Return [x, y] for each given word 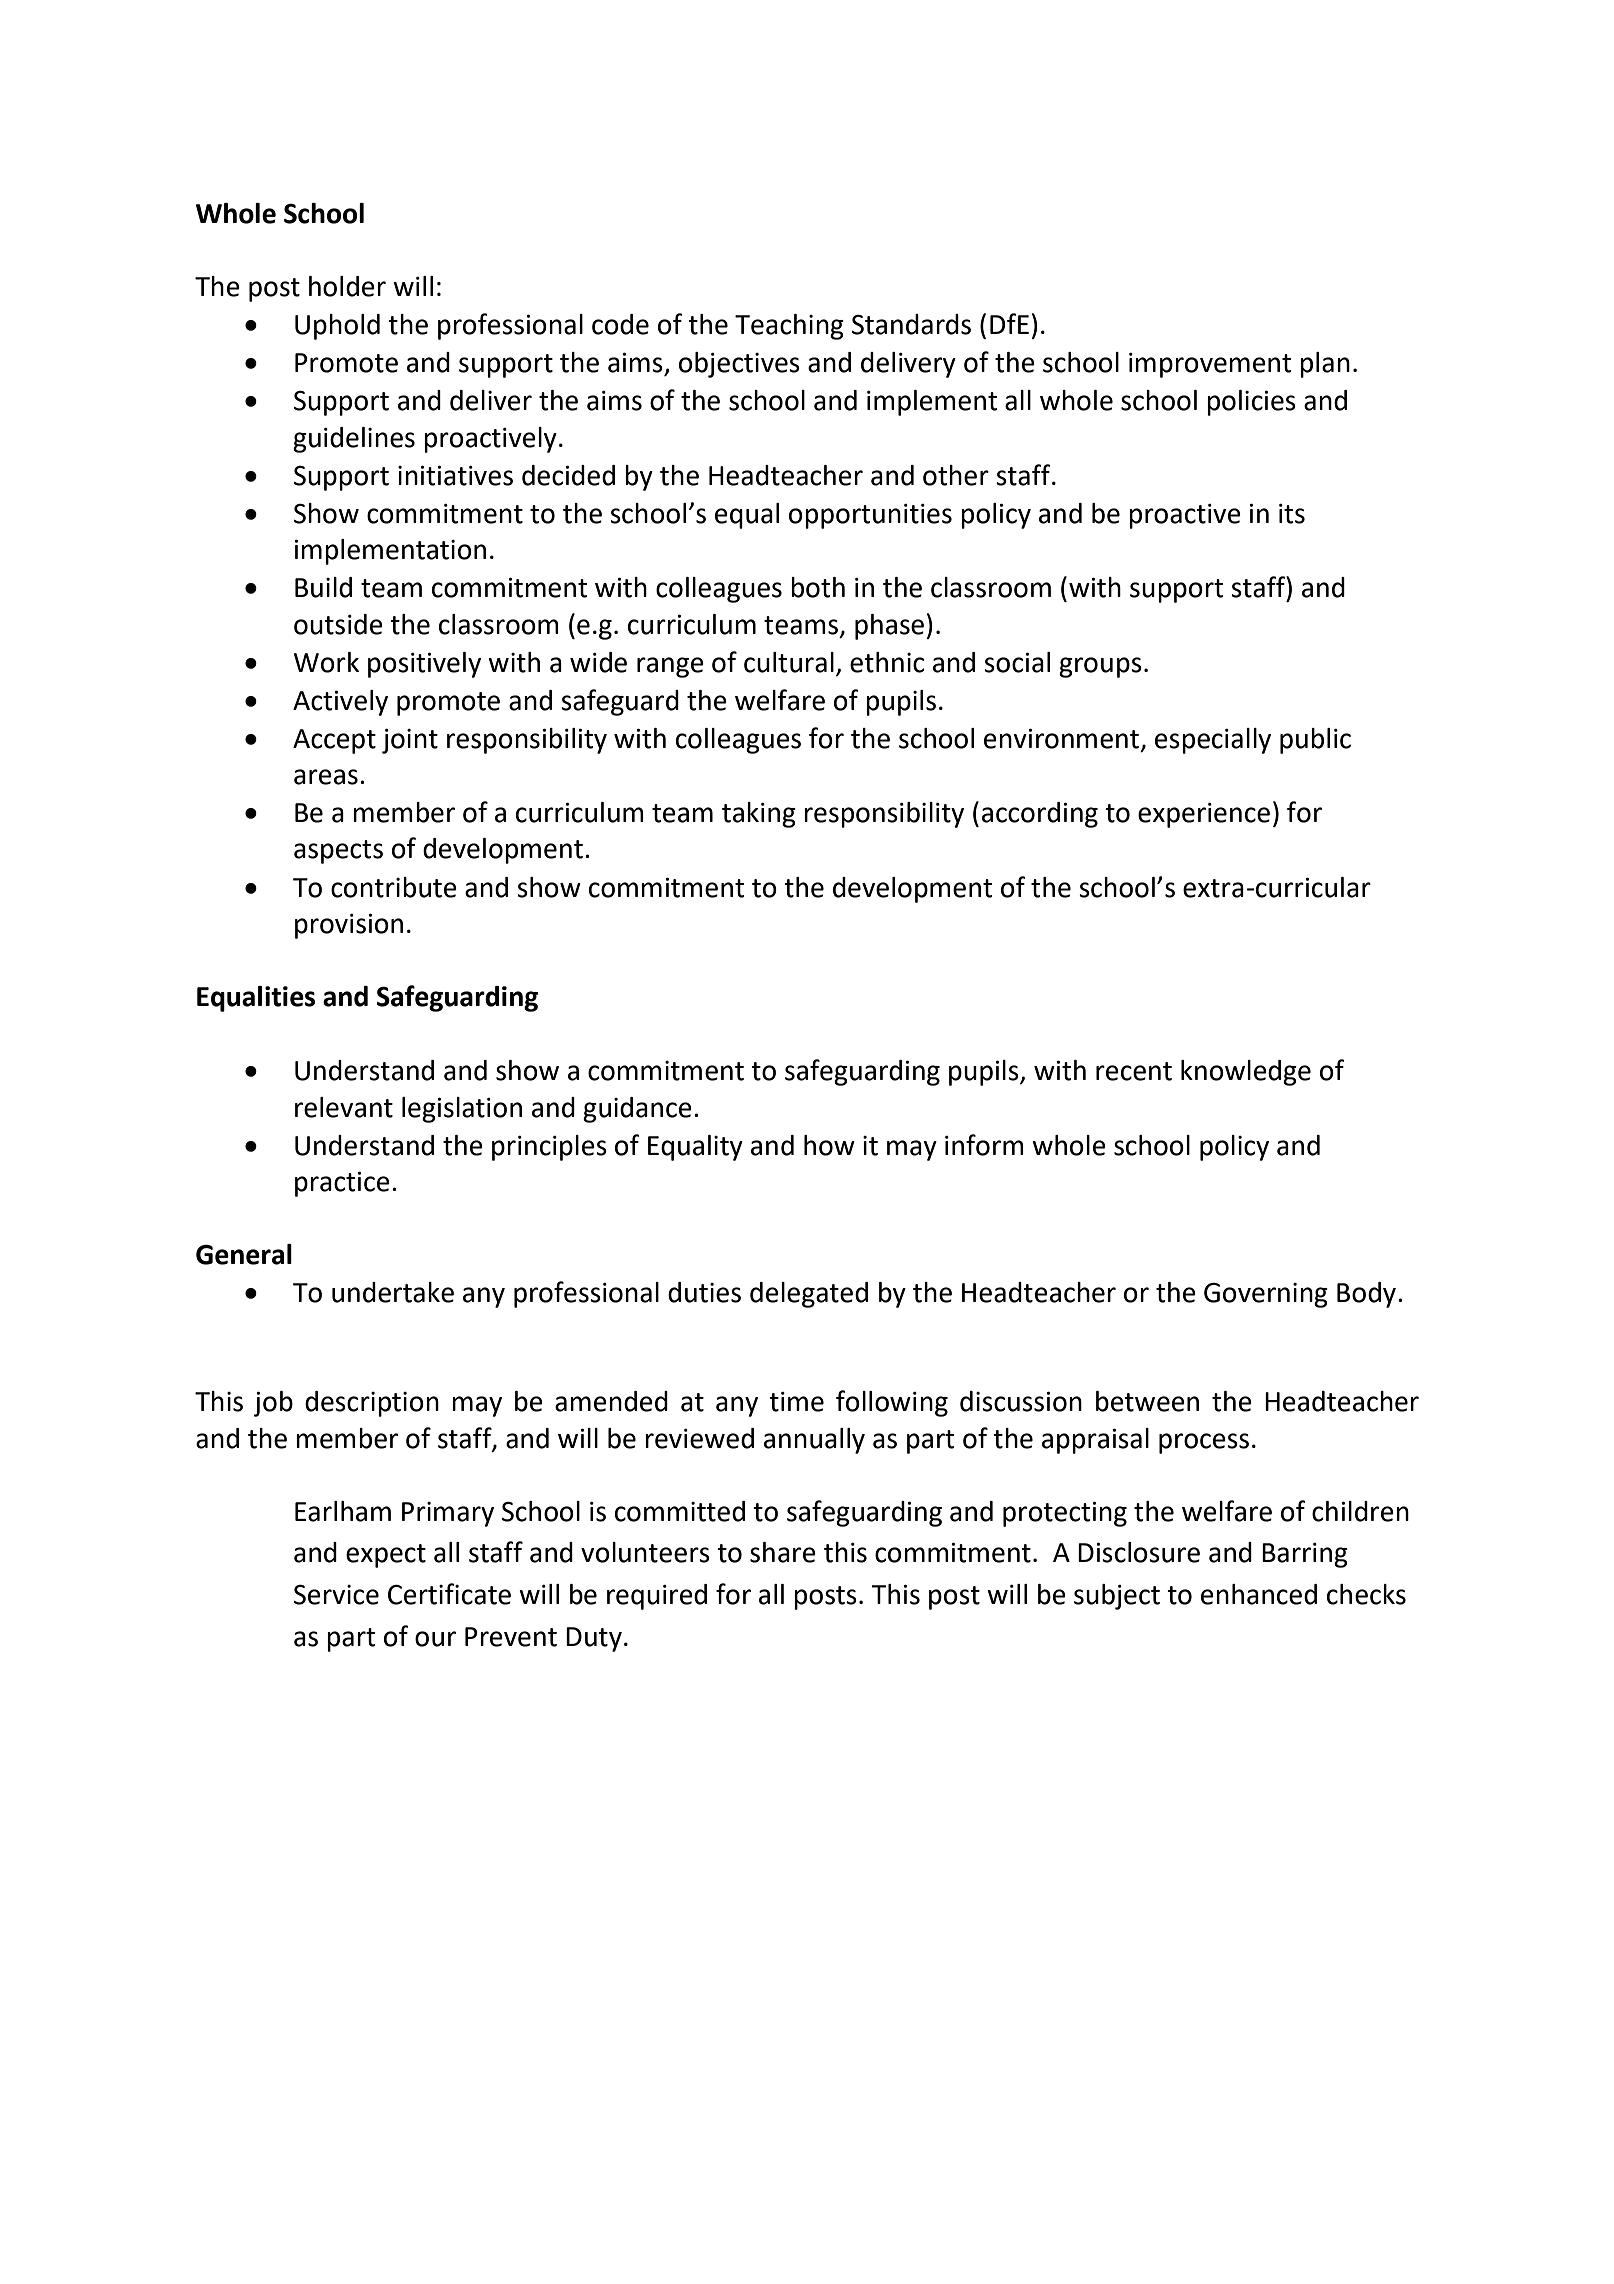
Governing [1266, 1295]
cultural [789, 662]
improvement [1210, 365]
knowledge [1246, 1073]
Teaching [789, 327]
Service [336, 1595]
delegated [809, 1295]
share [783, 1552]
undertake [393, 1292]
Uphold [337, 327]
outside [338, 624]
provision [349, 926]
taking [759, 815]
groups [1100, 667]
